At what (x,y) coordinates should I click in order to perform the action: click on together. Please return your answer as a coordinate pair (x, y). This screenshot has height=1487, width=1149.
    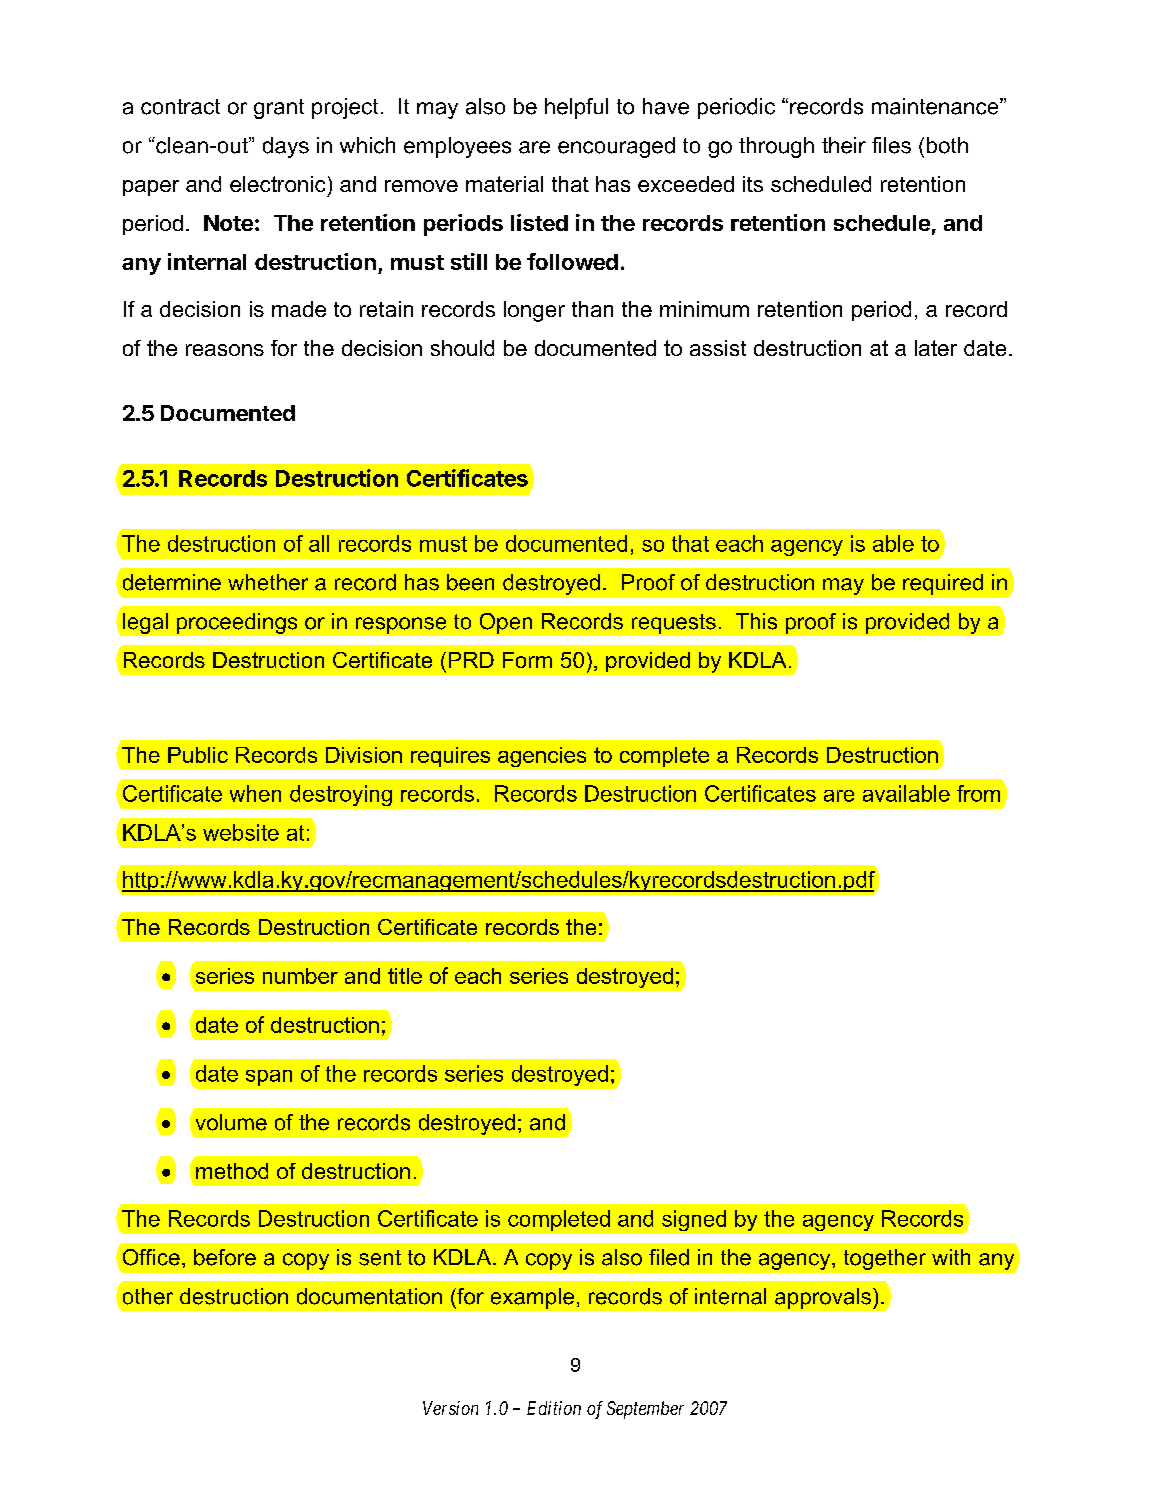
    Looking at the image, I should click on (885, 1259).
